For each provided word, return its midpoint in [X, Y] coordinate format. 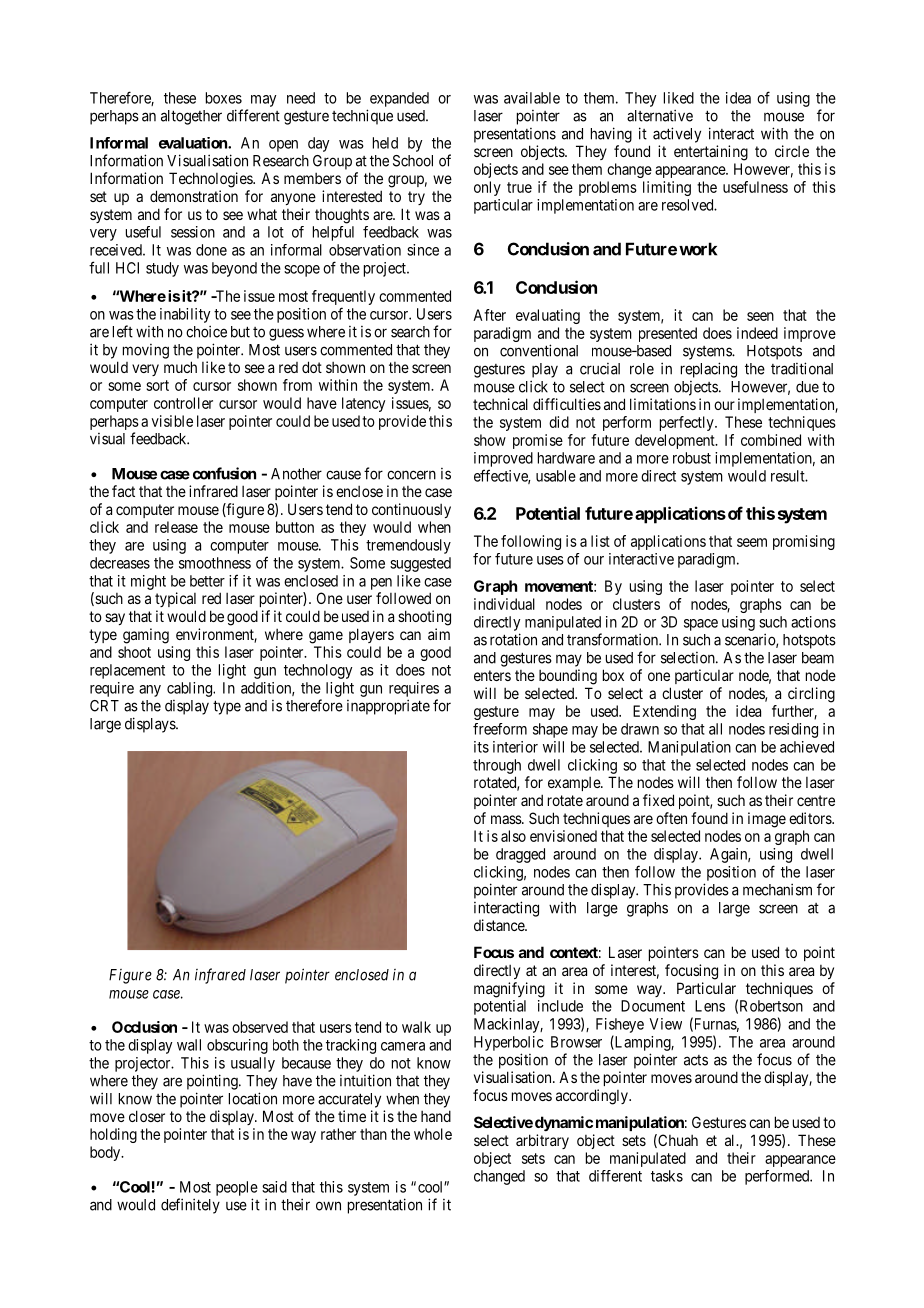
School [413, 161]
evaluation [194, 143]
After [489, 315]
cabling [190, 689]
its [481, 747]
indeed [757, 333]
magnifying [509, 990]
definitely [190, 1206]
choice [206, 331]
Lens [710, 1006]
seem [752, 542]
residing [793, 730]
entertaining [711, 153]
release [176, 527]
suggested [420, 564]
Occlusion [144, 1027]
